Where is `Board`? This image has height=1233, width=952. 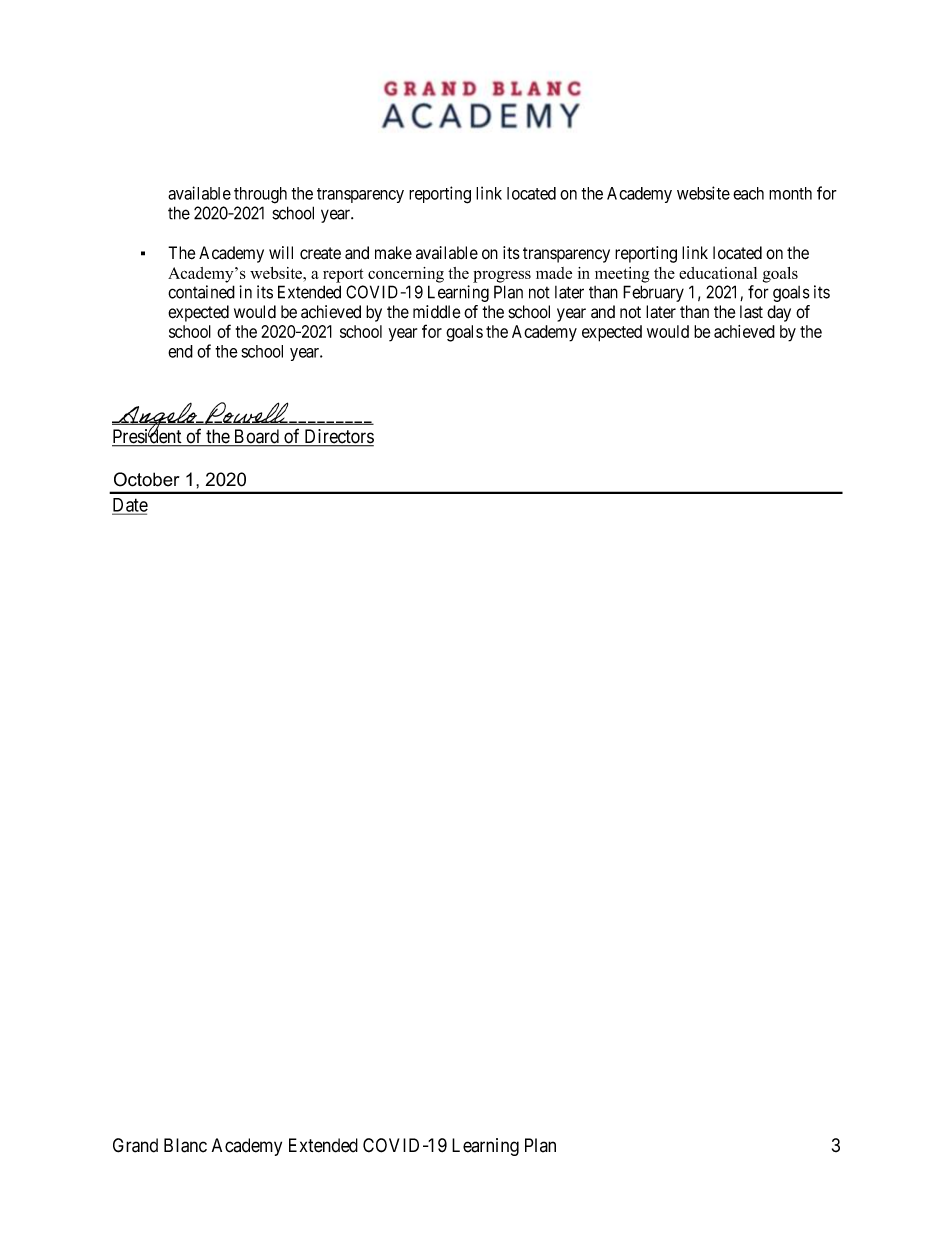
Board is located at coordinates (257, 437).
